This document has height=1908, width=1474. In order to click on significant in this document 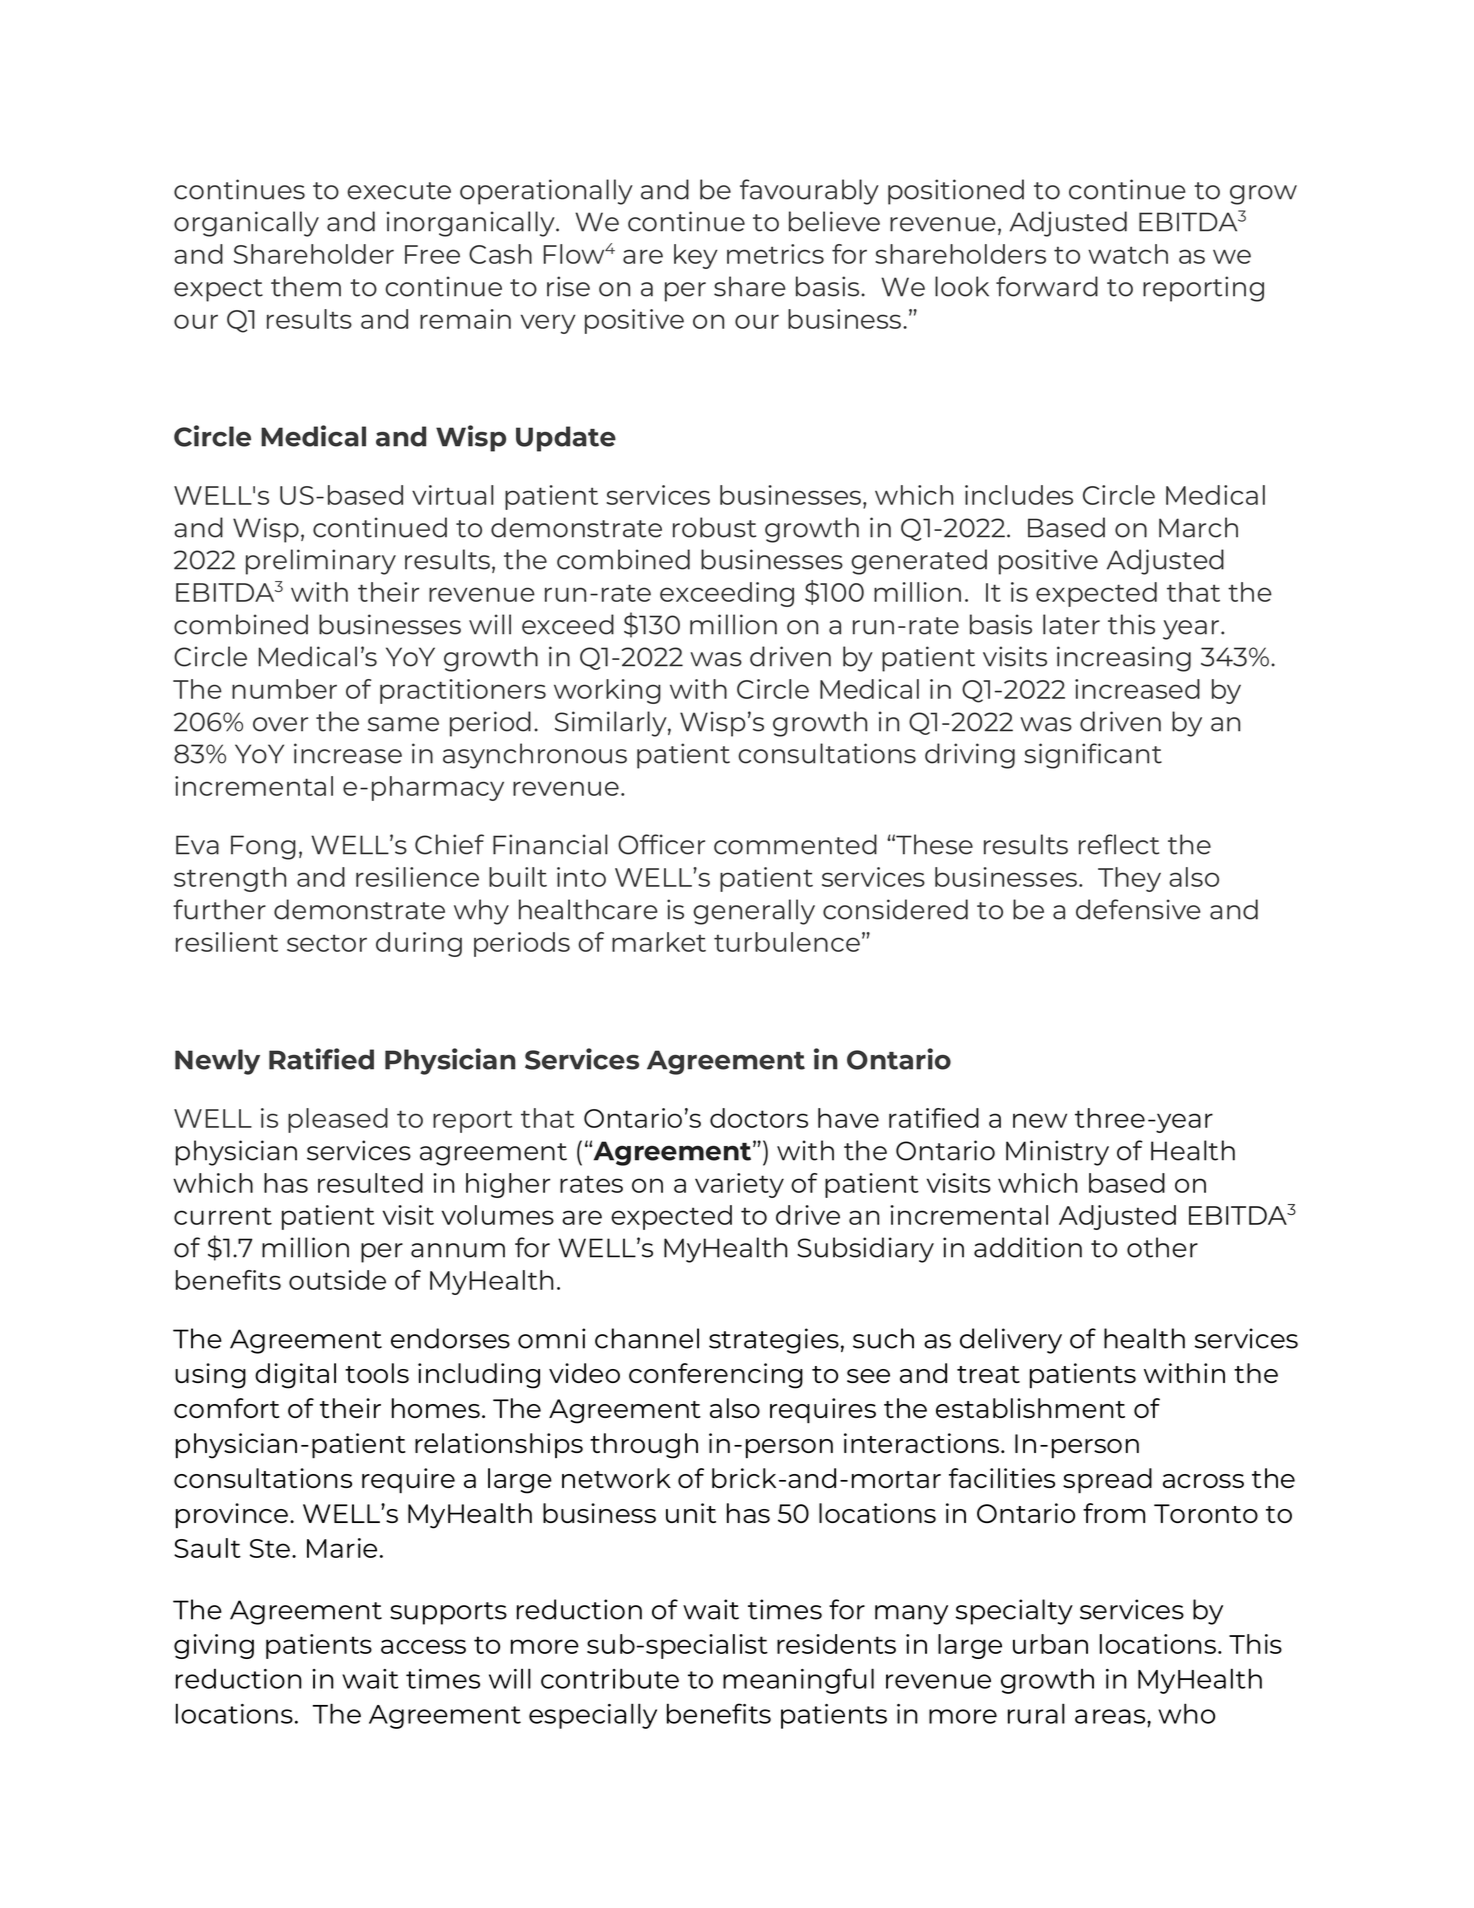, I will do `click(1093, 756)`.
